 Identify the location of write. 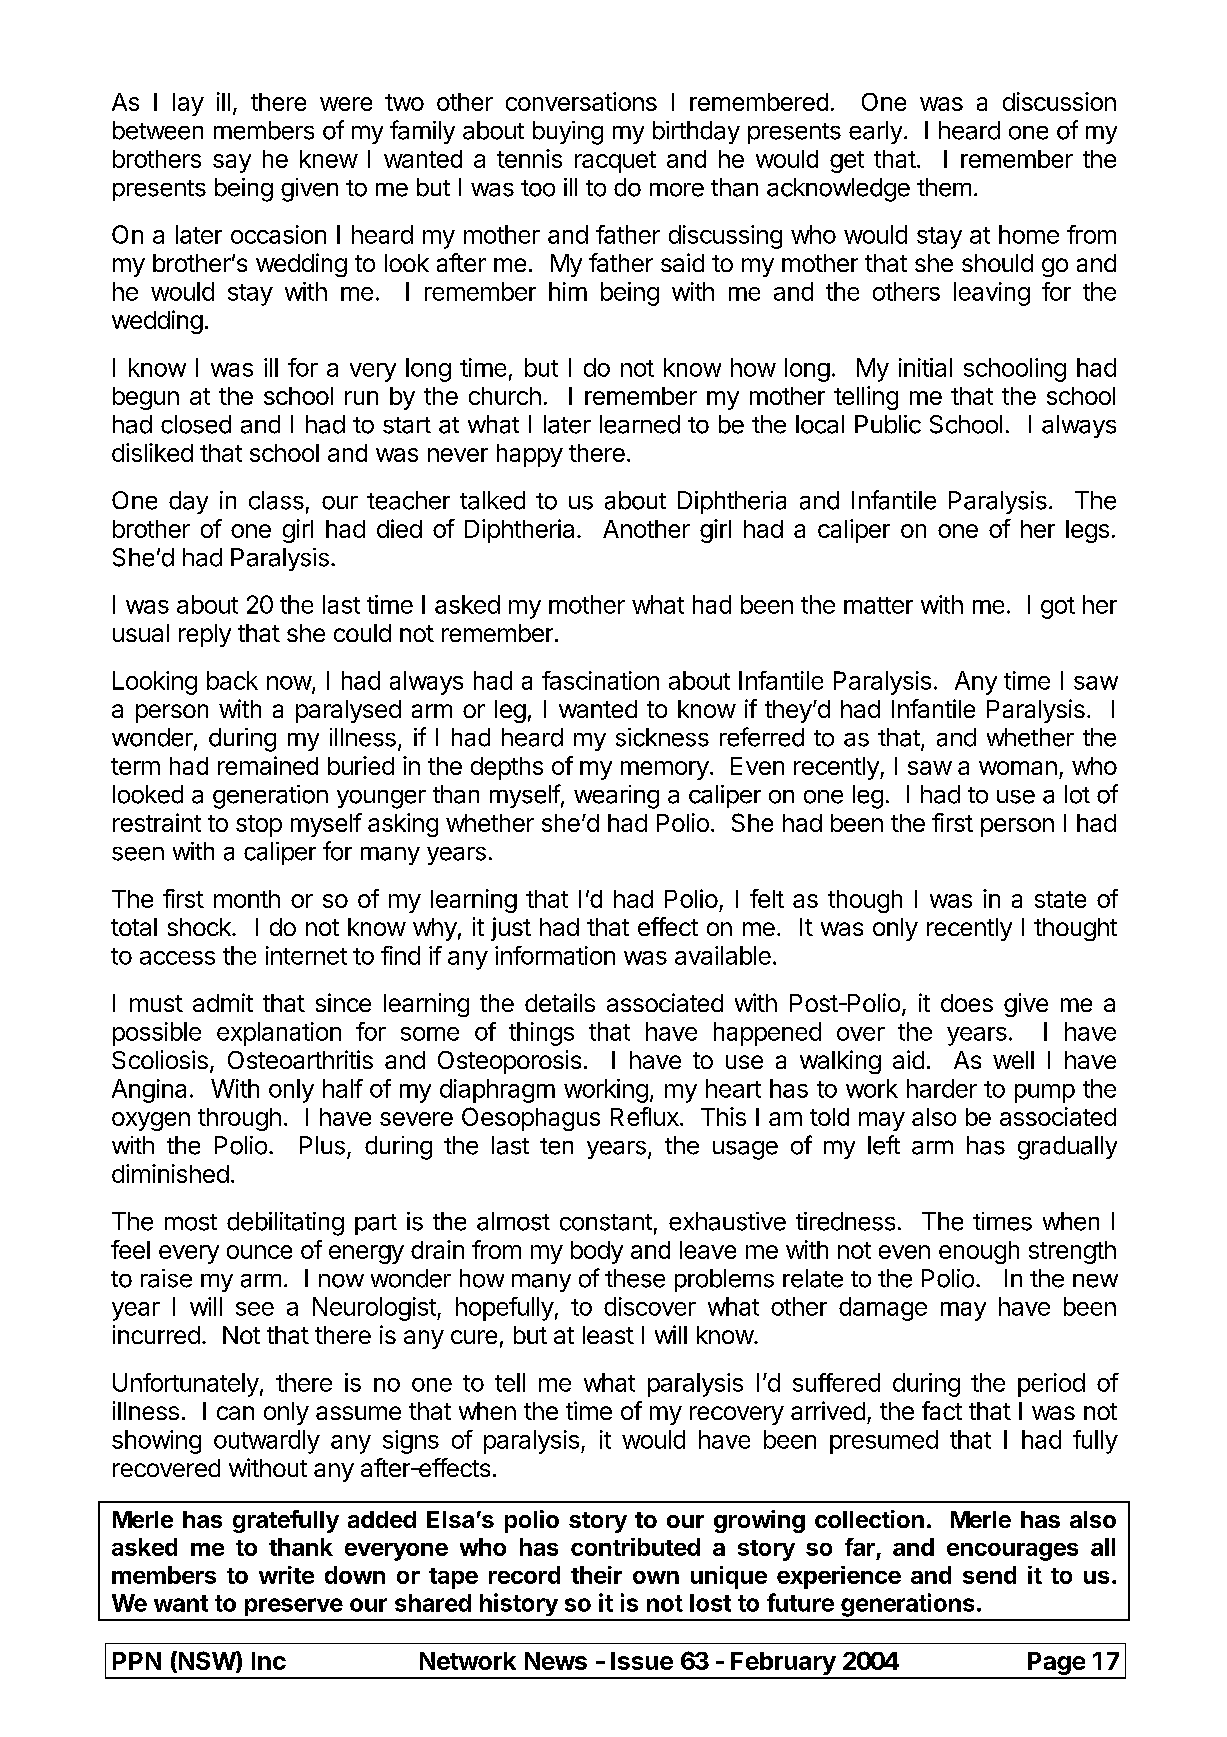
(286, 1575).
